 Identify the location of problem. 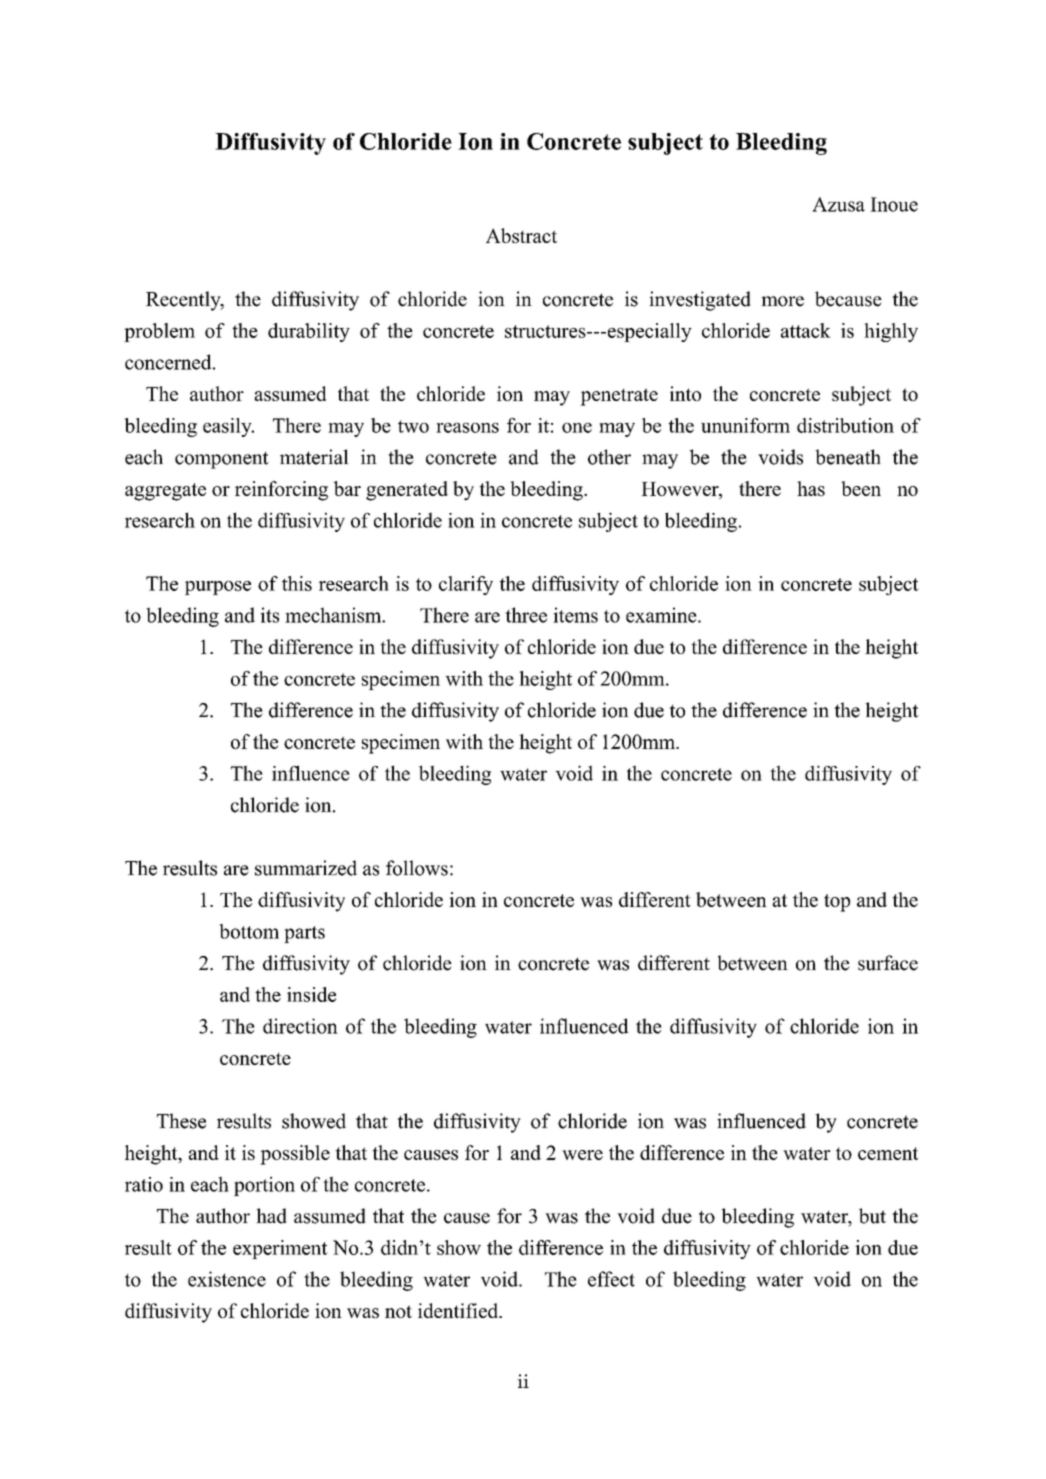
(159, 332).
